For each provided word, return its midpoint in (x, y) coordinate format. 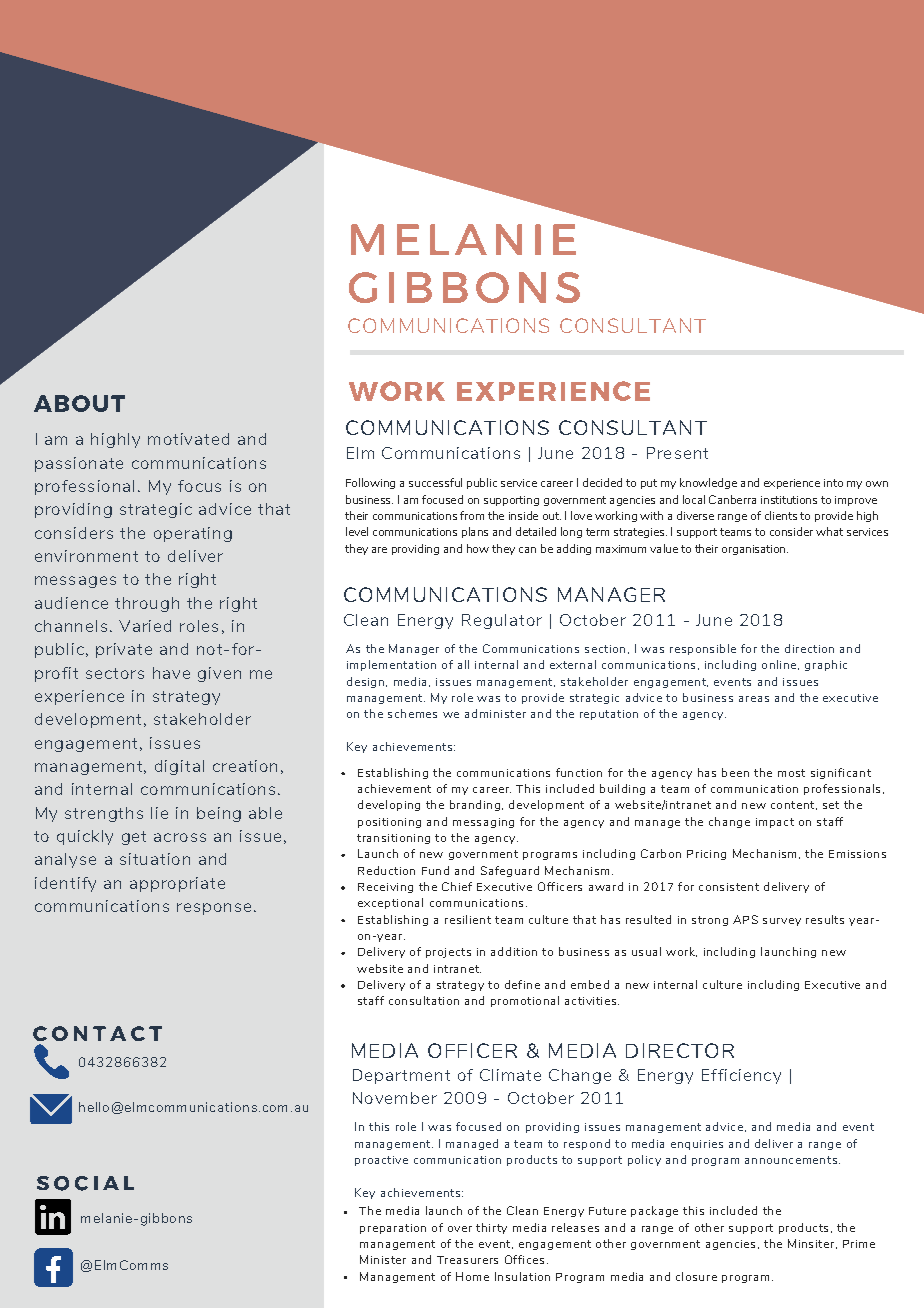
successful (435, 482)
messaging (483, 823)
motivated (188, 439)
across (180, 837)
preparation (393, 1229)
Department (401, 1076)
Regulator (502, 621)
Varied (145, 626)
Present (677, 453)
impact (775, 823)
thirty (491, 1228)
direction (809, 648)
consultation (424, 1000)
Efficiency (741, 1076)
